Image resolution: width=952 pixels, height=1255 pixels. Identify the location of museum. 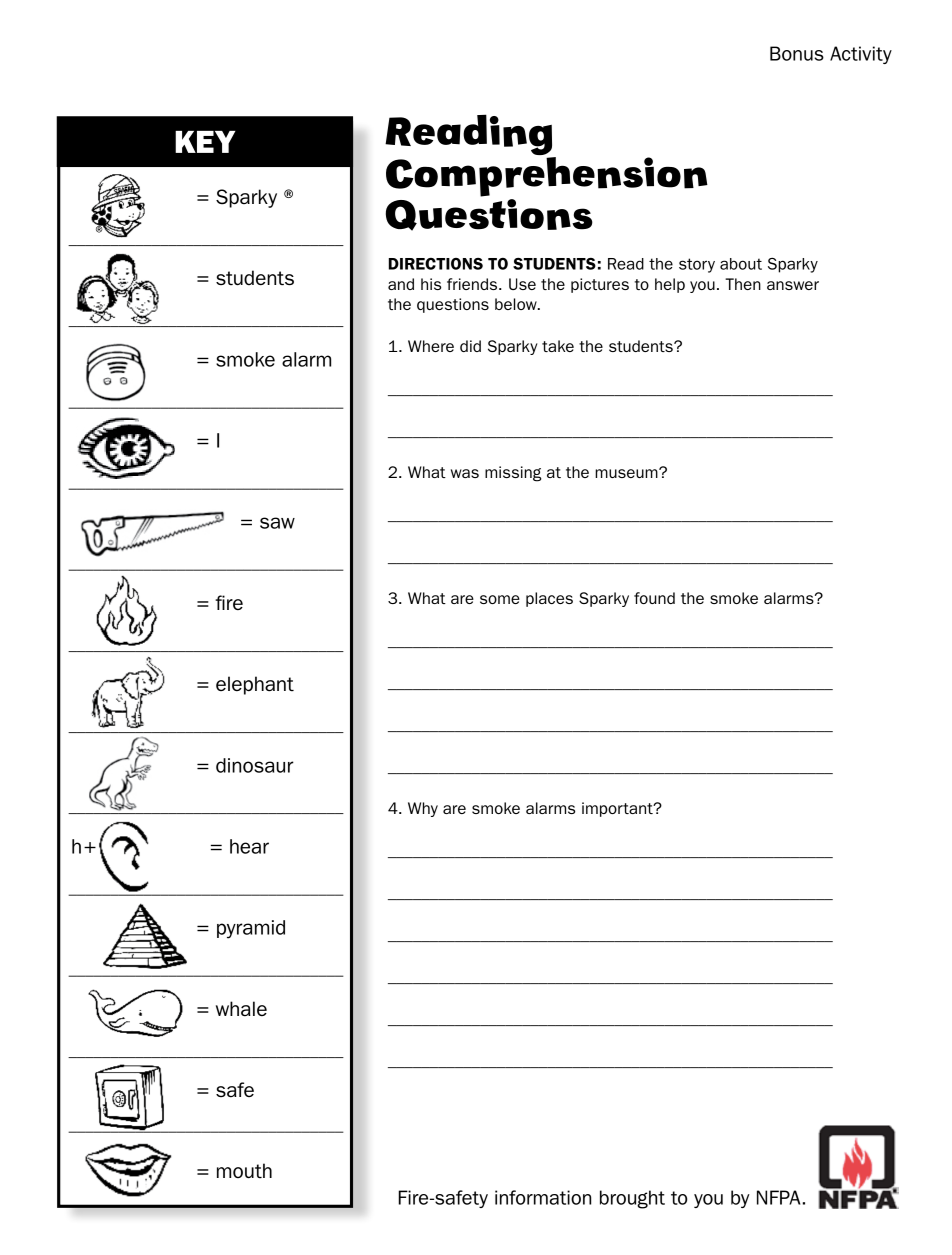
(627, 473).
